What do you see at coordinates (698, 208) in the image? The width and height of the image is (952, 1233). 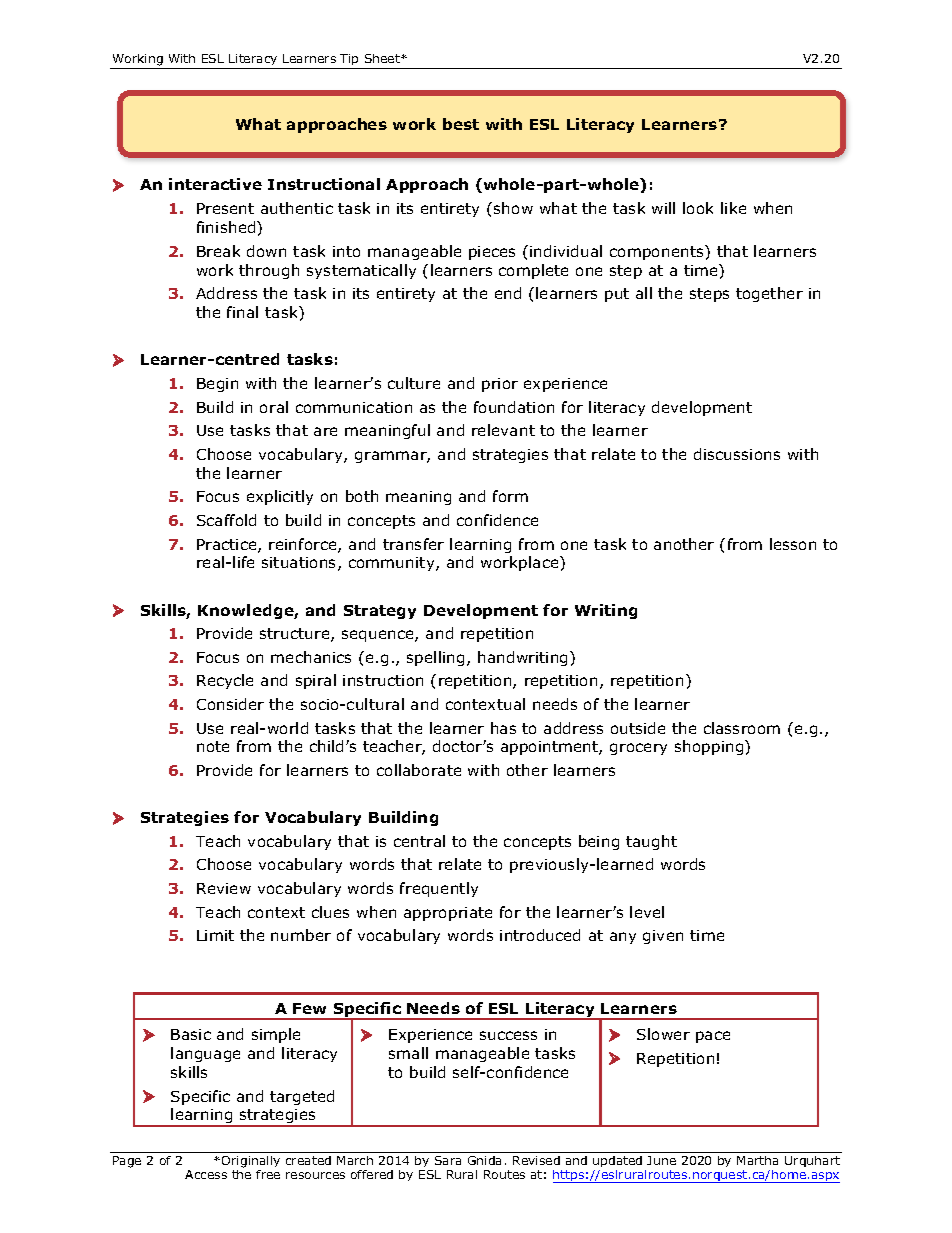 I see `look` at bounding box center [698, 208].
